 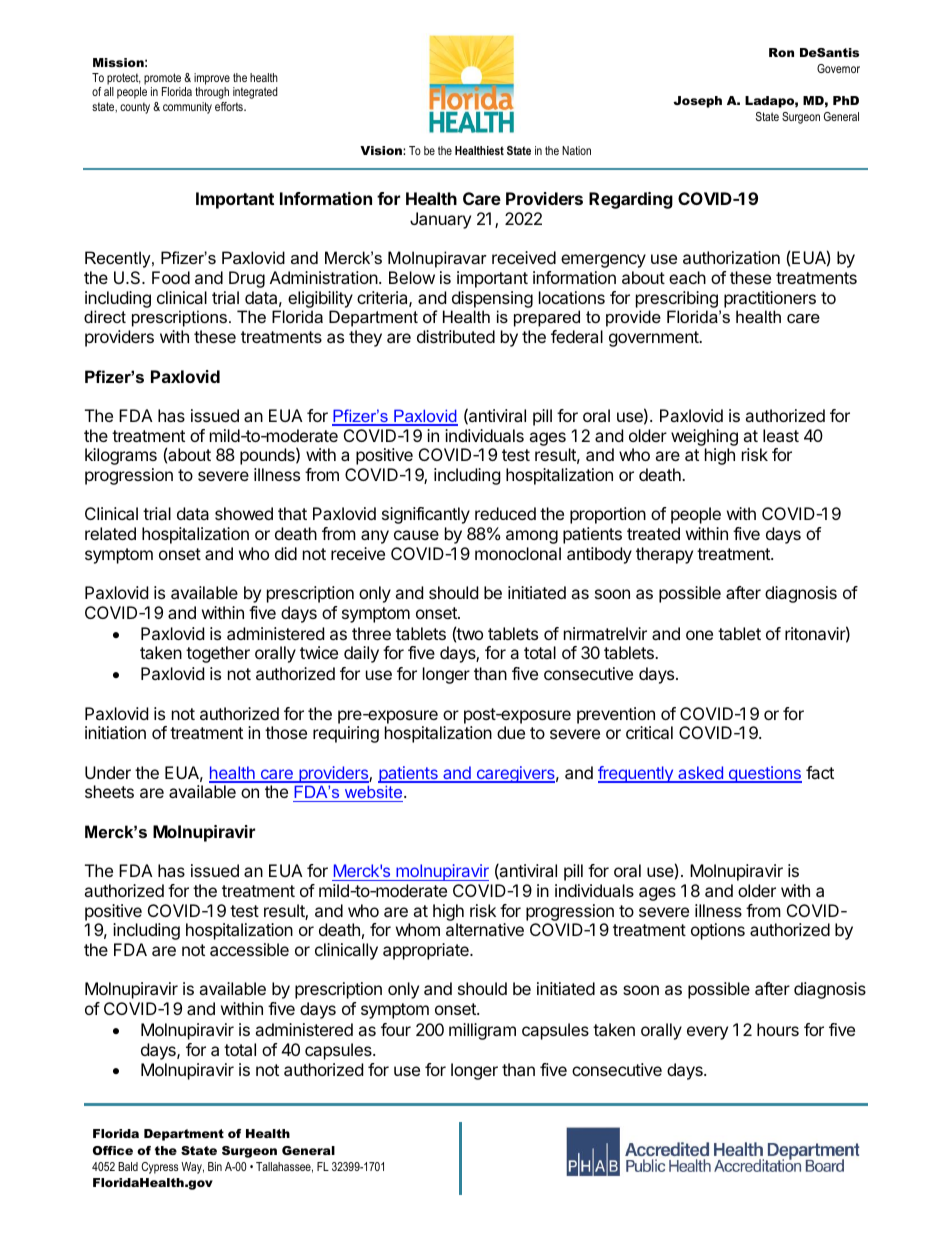 What do you see at coordinates (781, 52) in the screenshot?
I see `Ron` at bounding box center [781, 52].
